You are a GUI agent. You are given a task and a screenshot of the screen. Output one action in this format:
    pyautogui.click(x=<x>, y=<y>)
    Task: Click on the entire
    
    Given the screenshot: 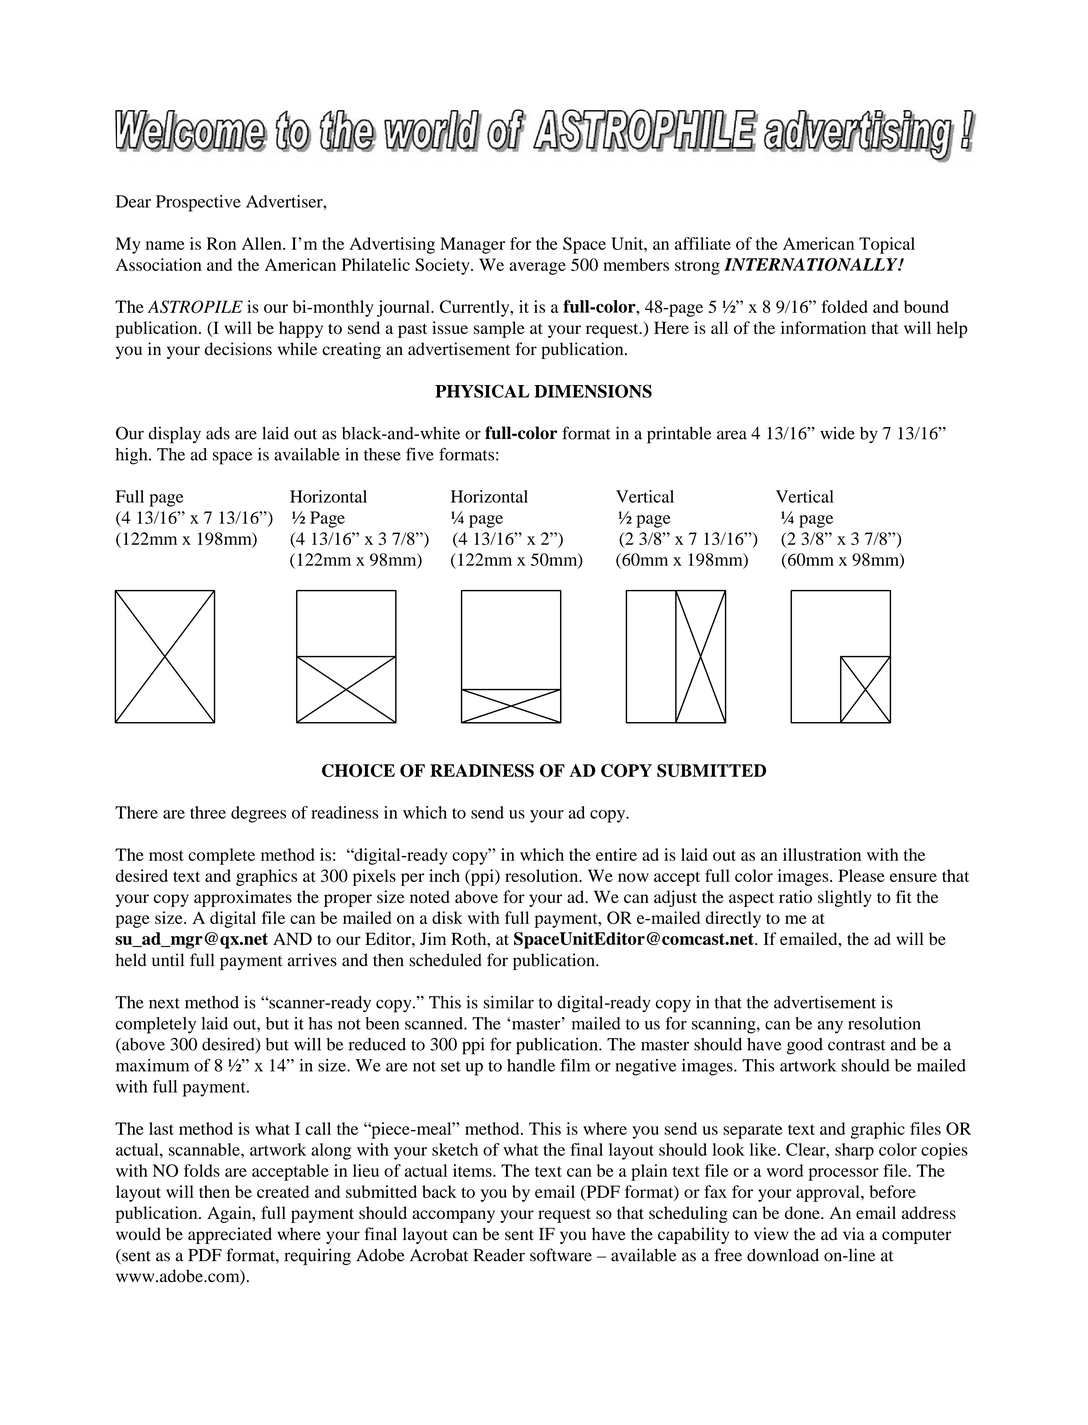 What is the action you would take?
    pyautogui.click(x=616, y=854)
